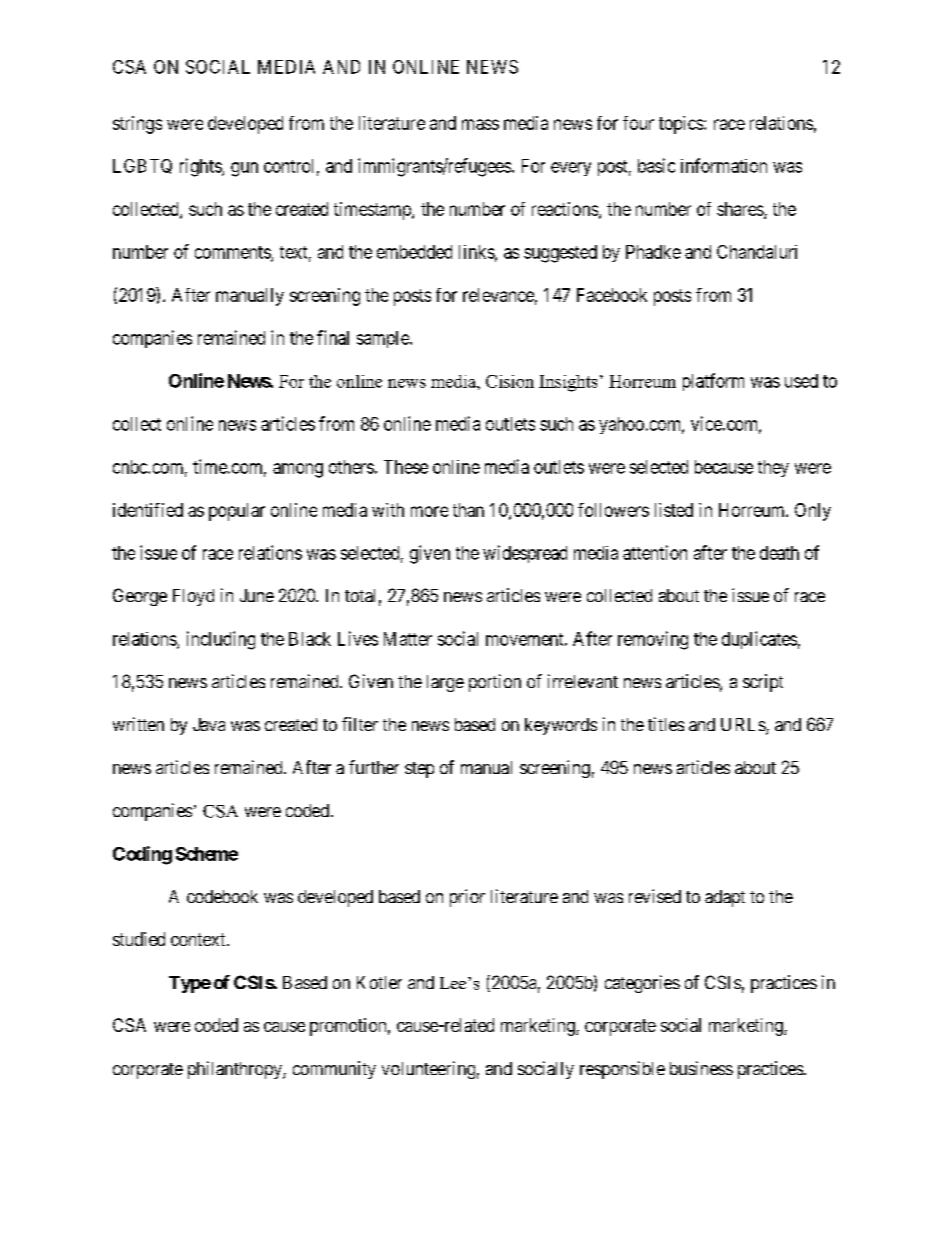 This document has height=1233, width=952. Describe the element at coordinates (209, 724) in the document. I see `Java` at that location.
